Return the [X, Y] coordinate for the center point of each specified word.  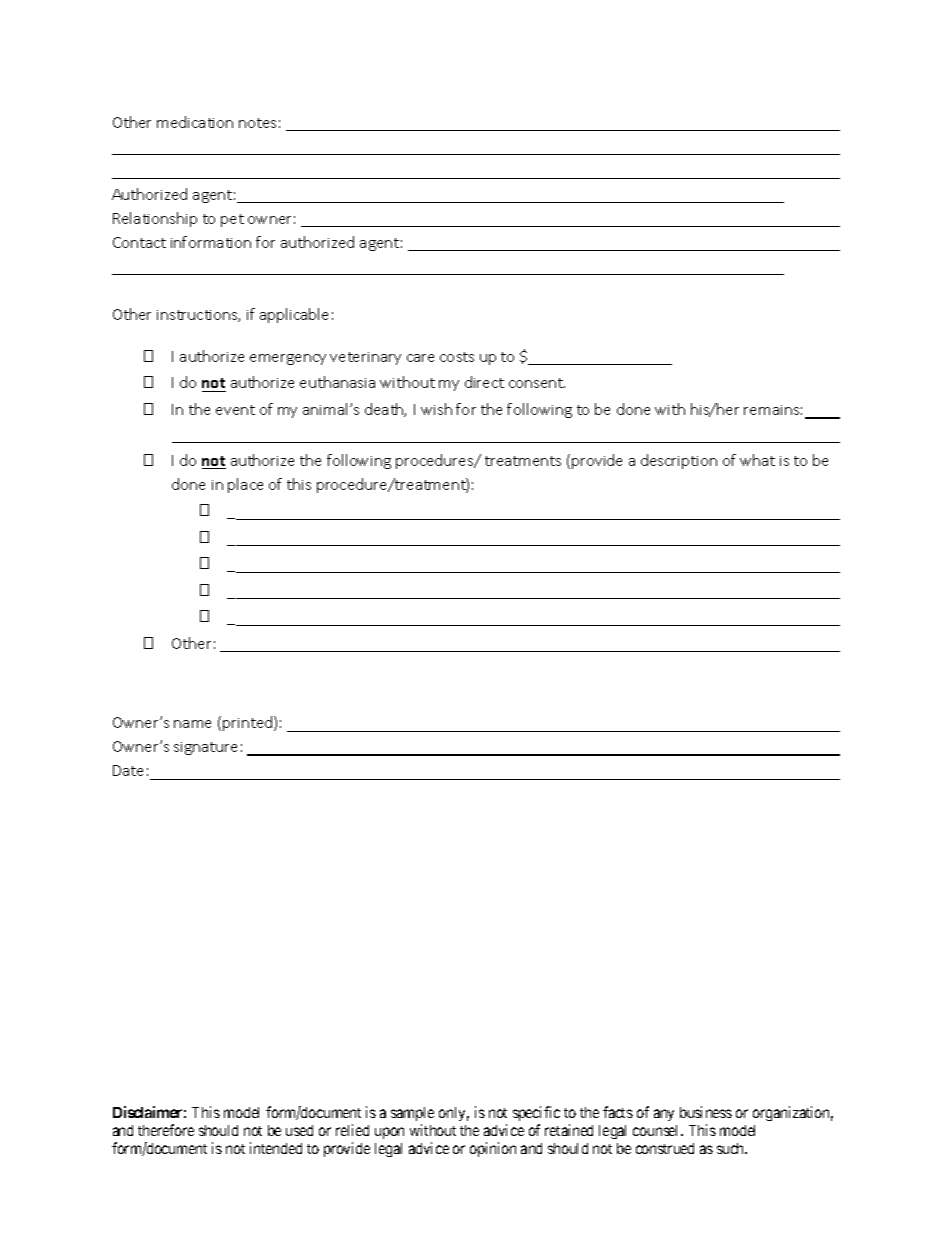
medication [195, 122]
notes [257, 123]
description [679, 461]
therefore [166, 1130]
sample [412, 1114]
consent [537, 383]
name [192, 724]
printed [249, 723]
